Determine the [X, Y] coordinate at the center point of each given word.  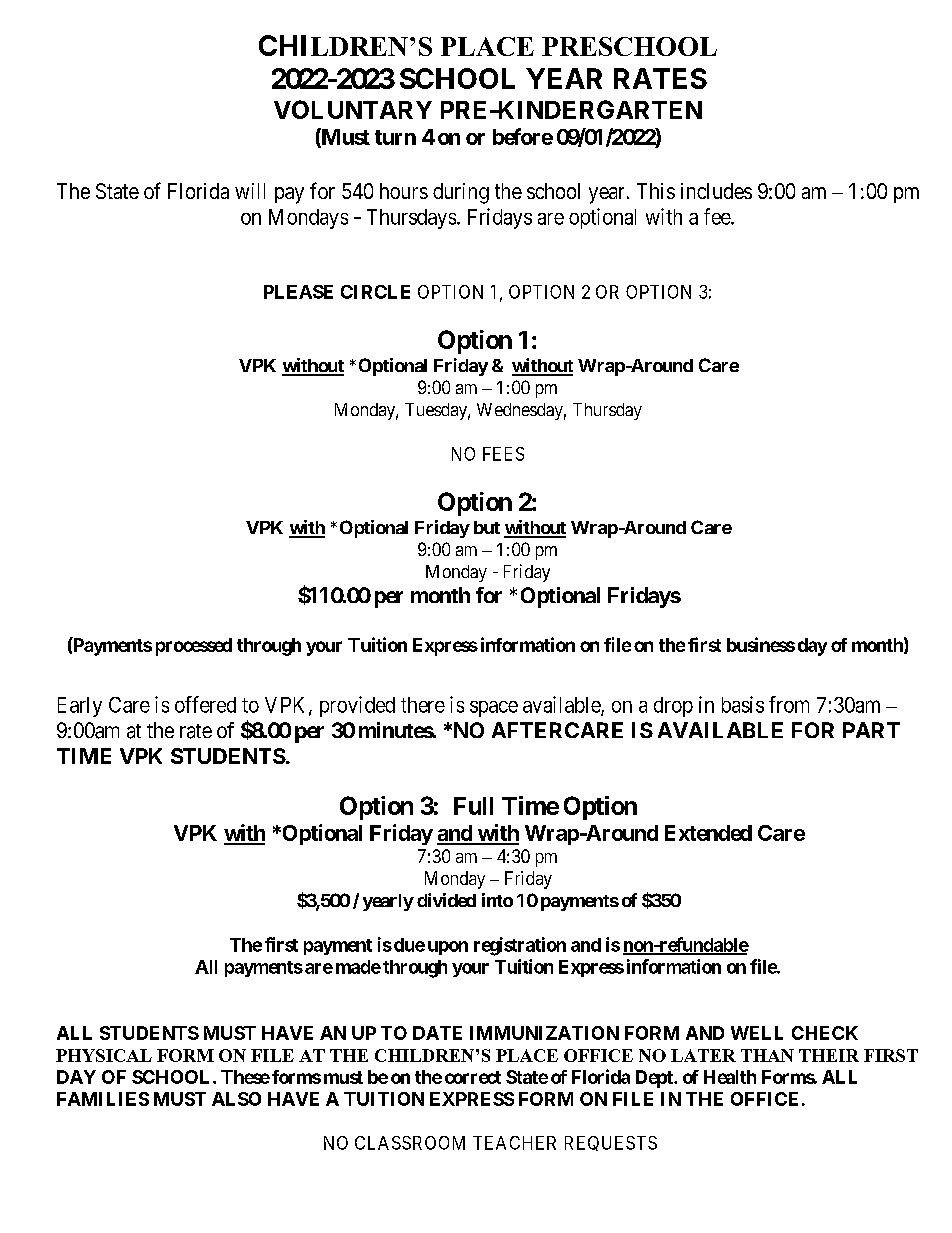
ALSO [236, 1099]
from [789, 704]
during [461, 193]
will [250, 191]
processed [194, 647]
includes [716, 191]
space [494, 709]
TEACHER [514, 1143]
